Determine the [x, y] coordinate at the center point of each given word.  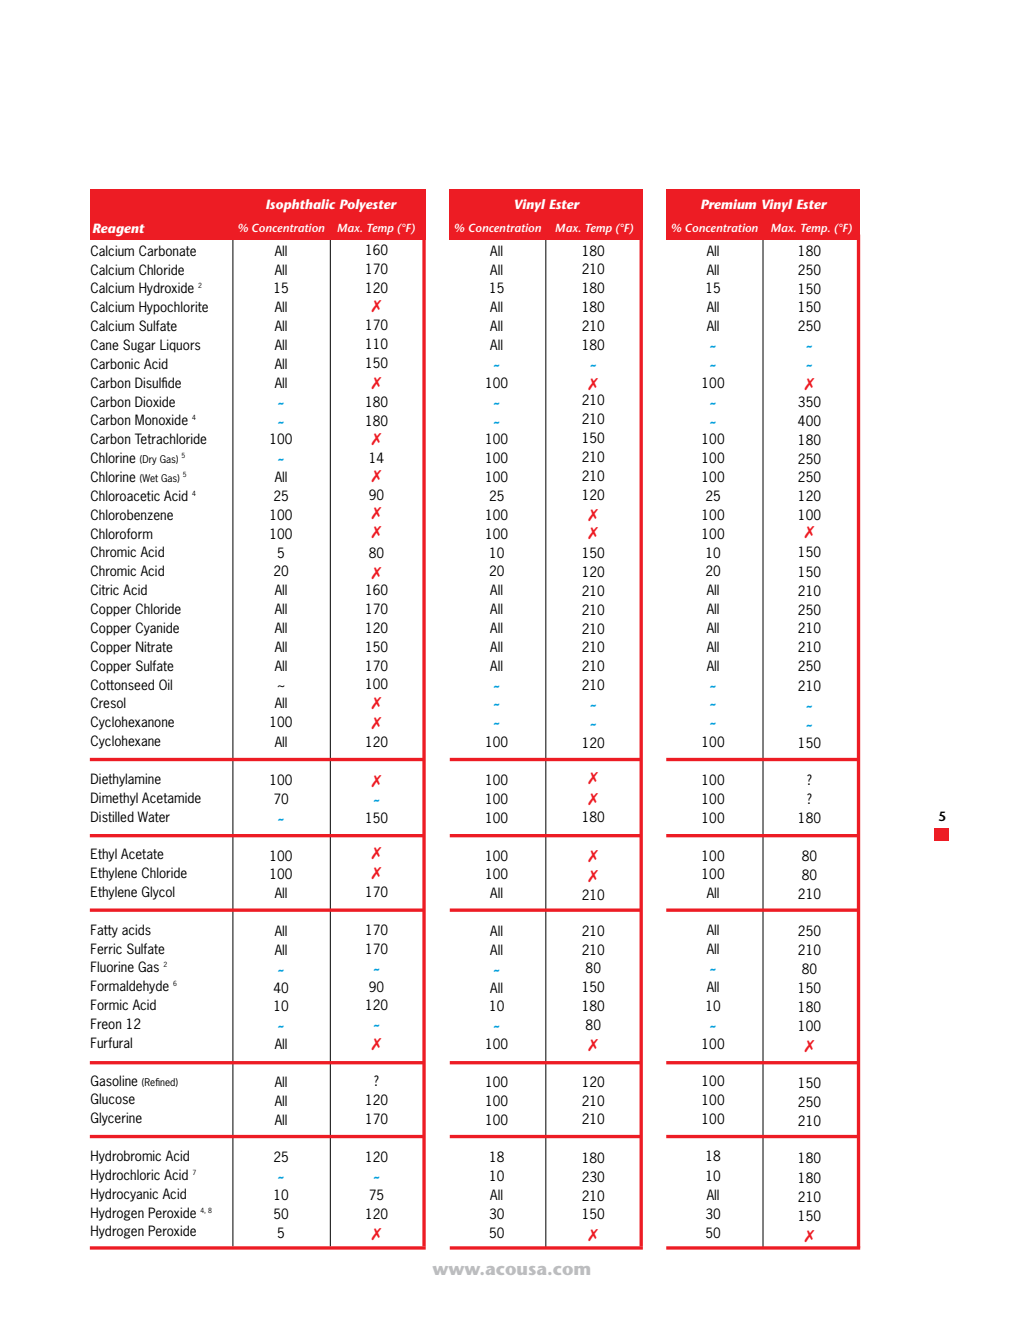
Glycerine [116, 1119]
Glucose [113, 1098]
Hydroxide [166, 289]
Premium [728, 204]
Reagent [119, 230]
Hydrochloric [125, 1176]
